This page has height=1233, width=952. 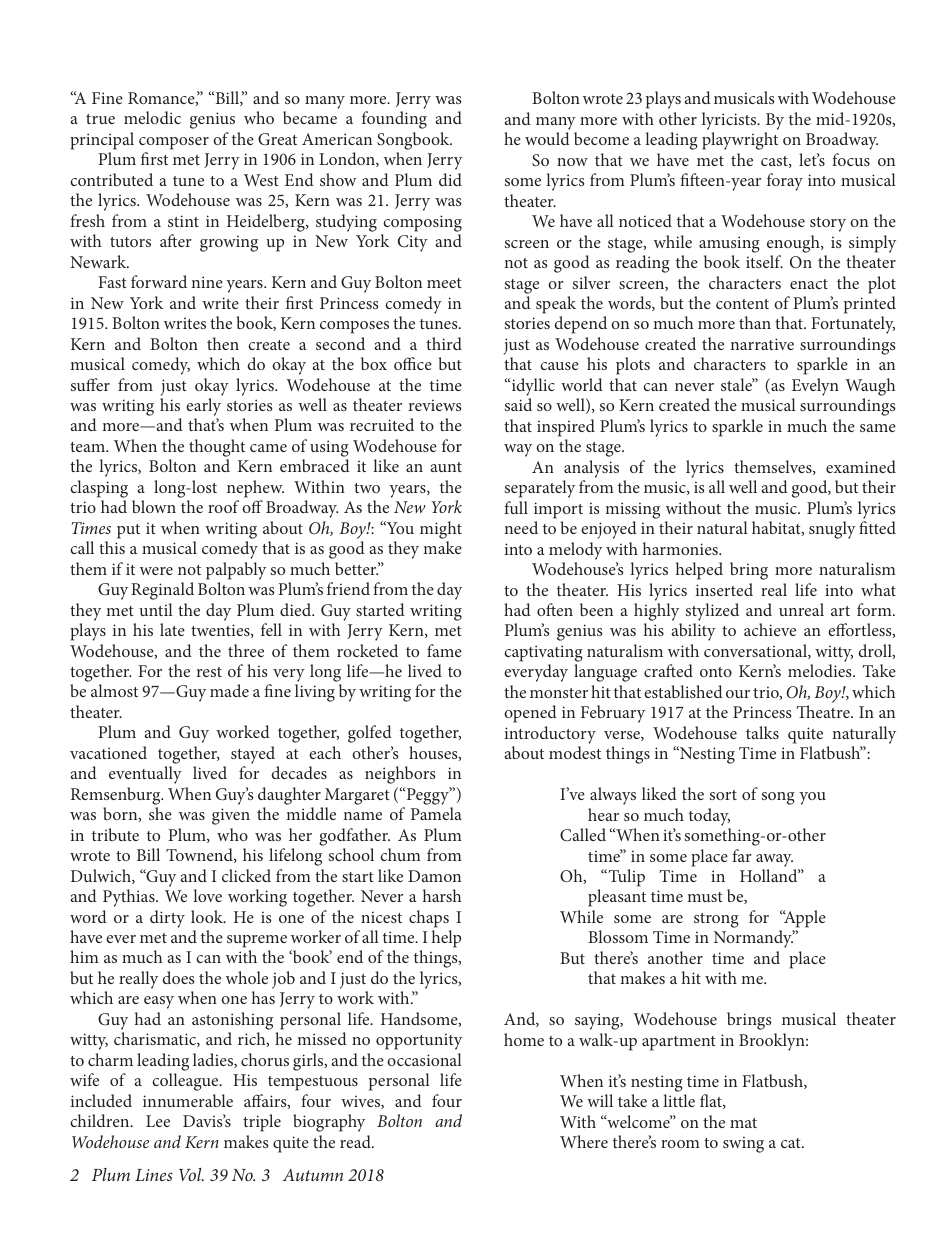 What do you see at coordinates (762, 732) in the page?
I see `talks` at bounding box center [762, 732].
